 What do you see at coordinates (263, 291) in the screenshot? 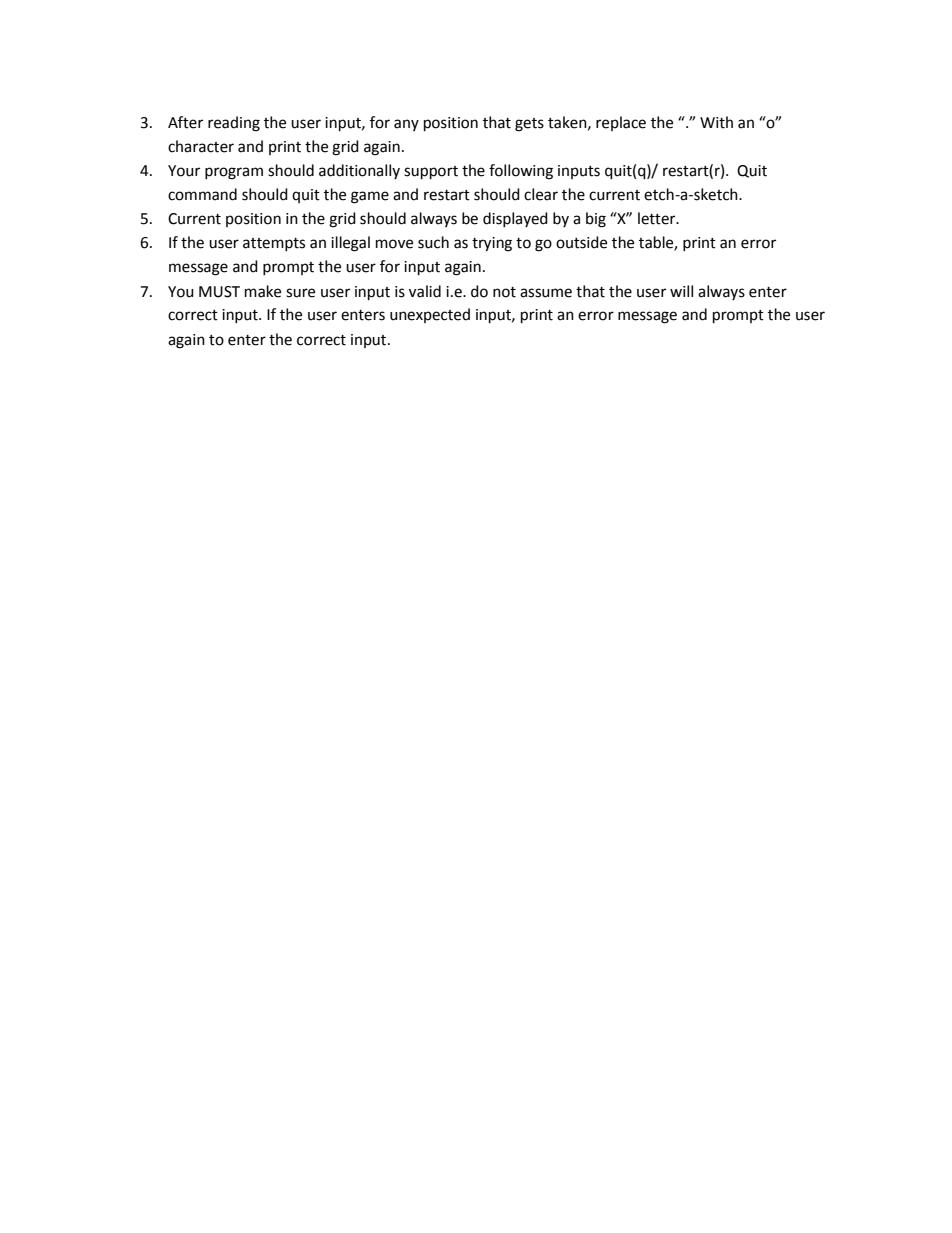
I see `make` at bounding box center [263, 291].
